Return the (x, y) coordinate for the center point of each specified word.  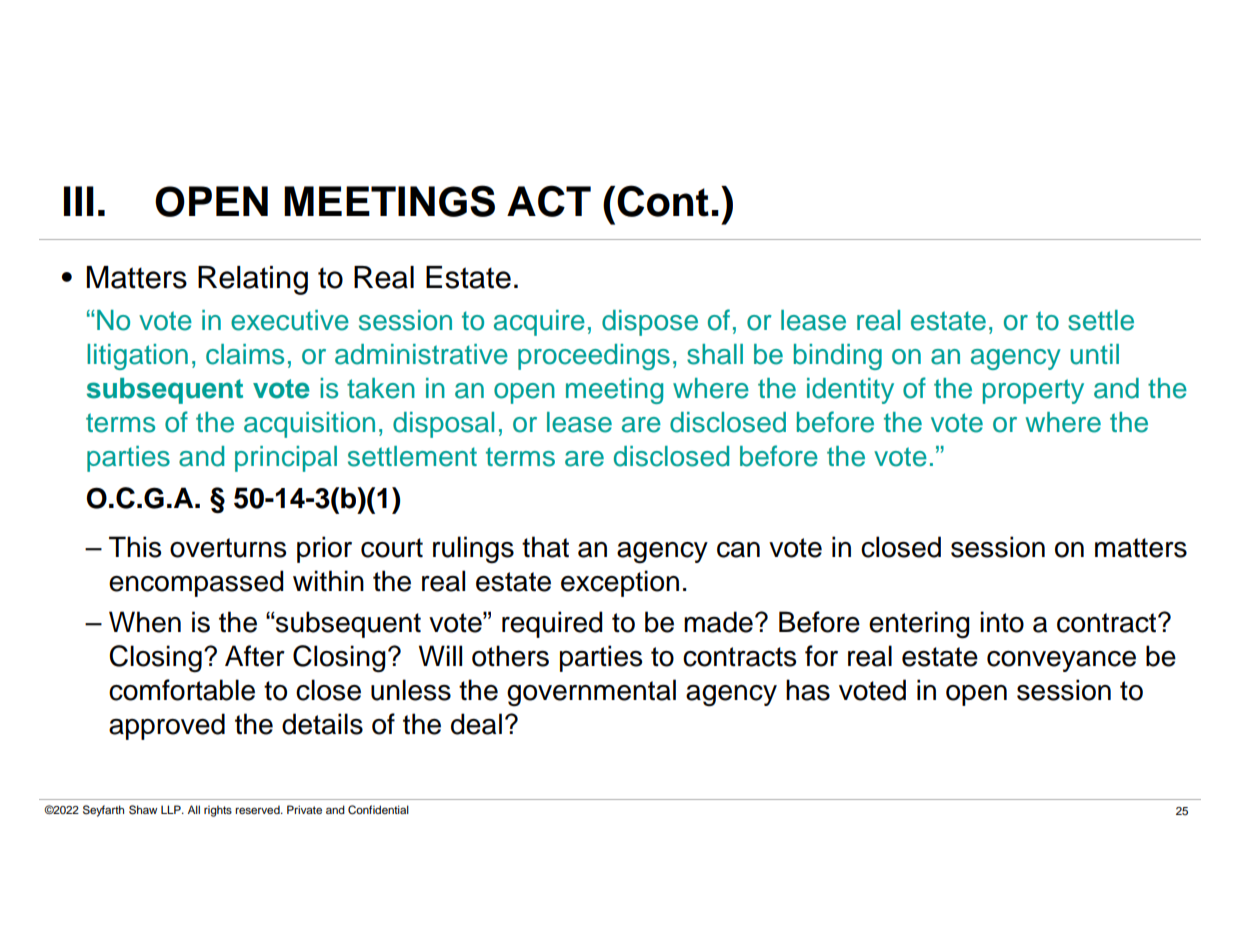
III (79, 201)
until (1094, 354)
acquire (539, 323)
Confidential (378, 810)
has (808, 690)
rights (218, 811)
